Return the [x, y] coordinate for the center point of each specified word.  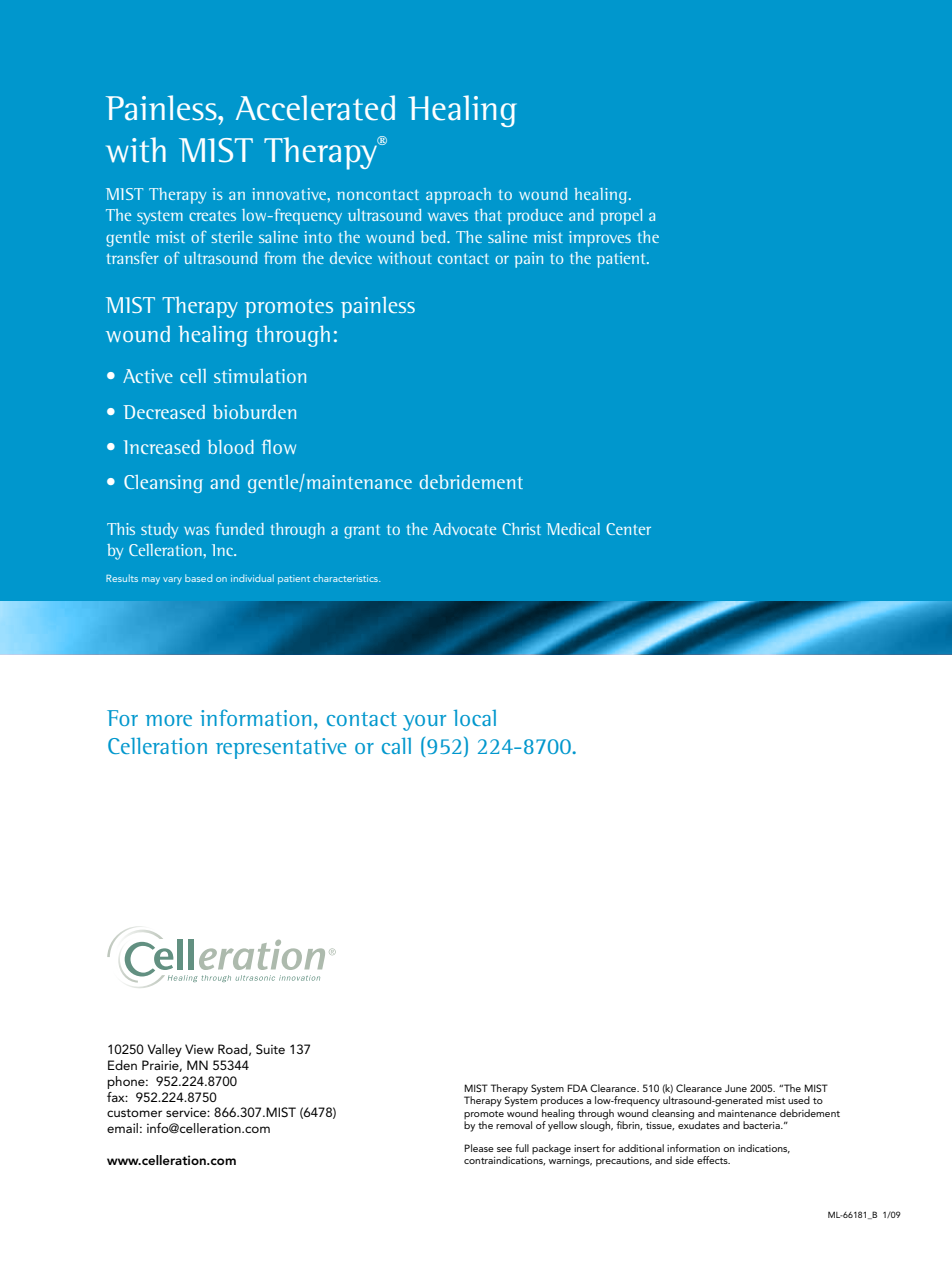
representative [281, 748]
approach [458, 196]
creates [212, 215]
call [396, 745]
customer [134, 1113]
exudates [699, 1124]
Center [628, 529]
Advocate [464, 529]
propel [621, 217]
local [475, 717]
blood [231, 447]
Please [479, 1148]
